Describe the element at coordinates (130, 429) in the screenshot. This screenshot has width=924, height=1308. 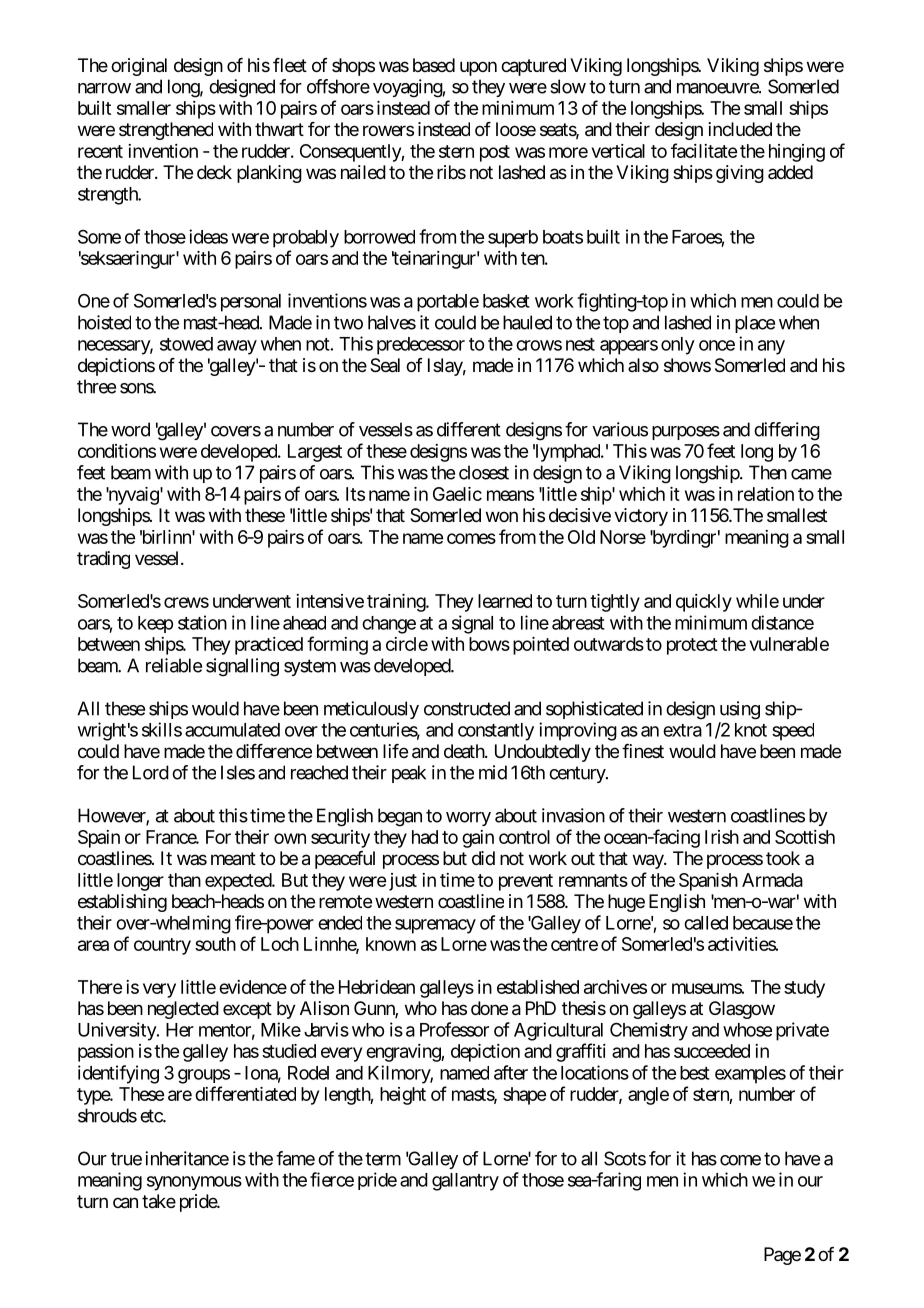
I see `word` at that location.
